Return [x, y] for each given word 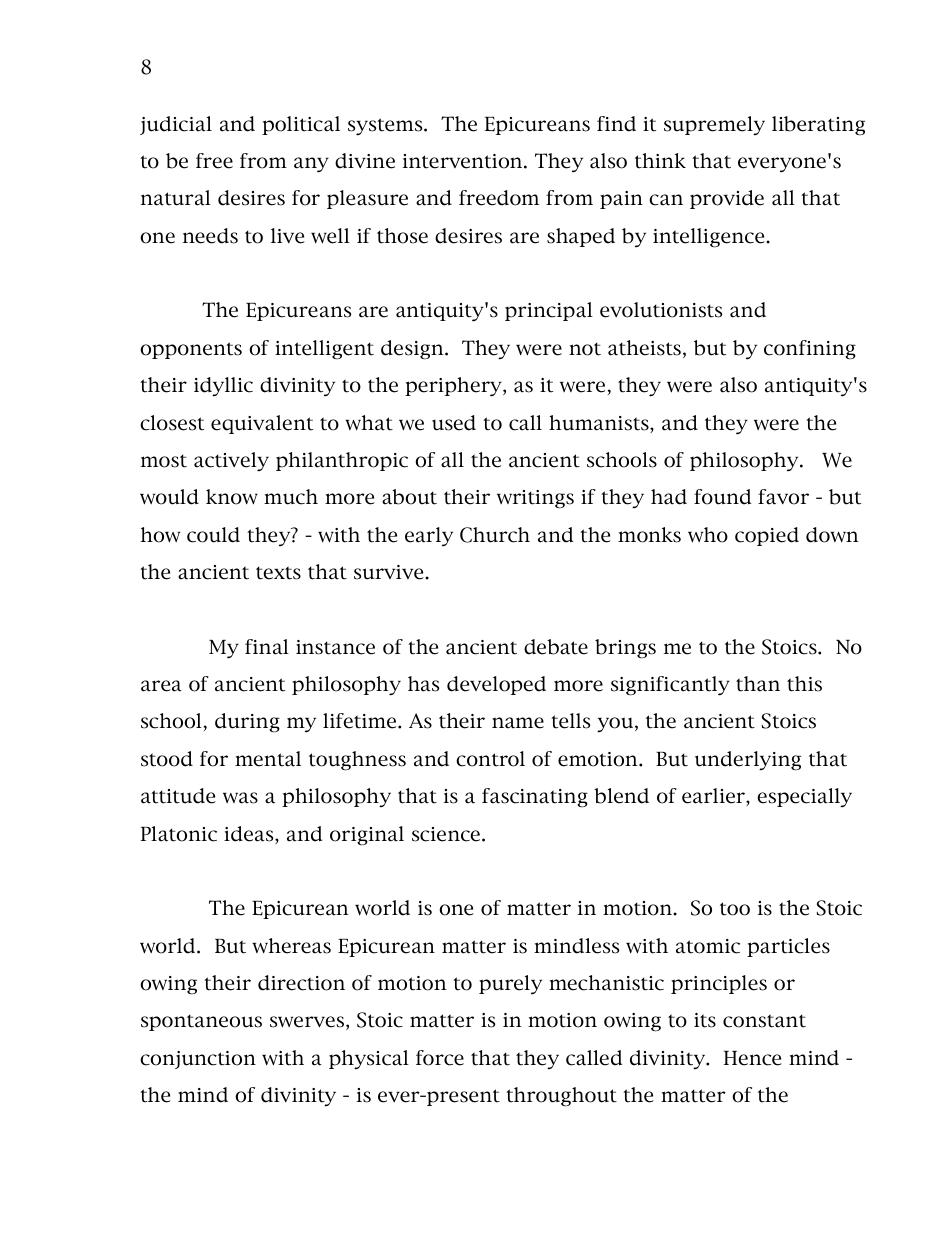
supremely [714, 125]
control [490, 759]
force [440, 1058]
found [722, 497]
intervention [464, 161]
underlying [748, 761]
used [454, 423]
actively [231, 462]
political [301, 125]
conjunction [198, 1060]
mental [268, 759]
